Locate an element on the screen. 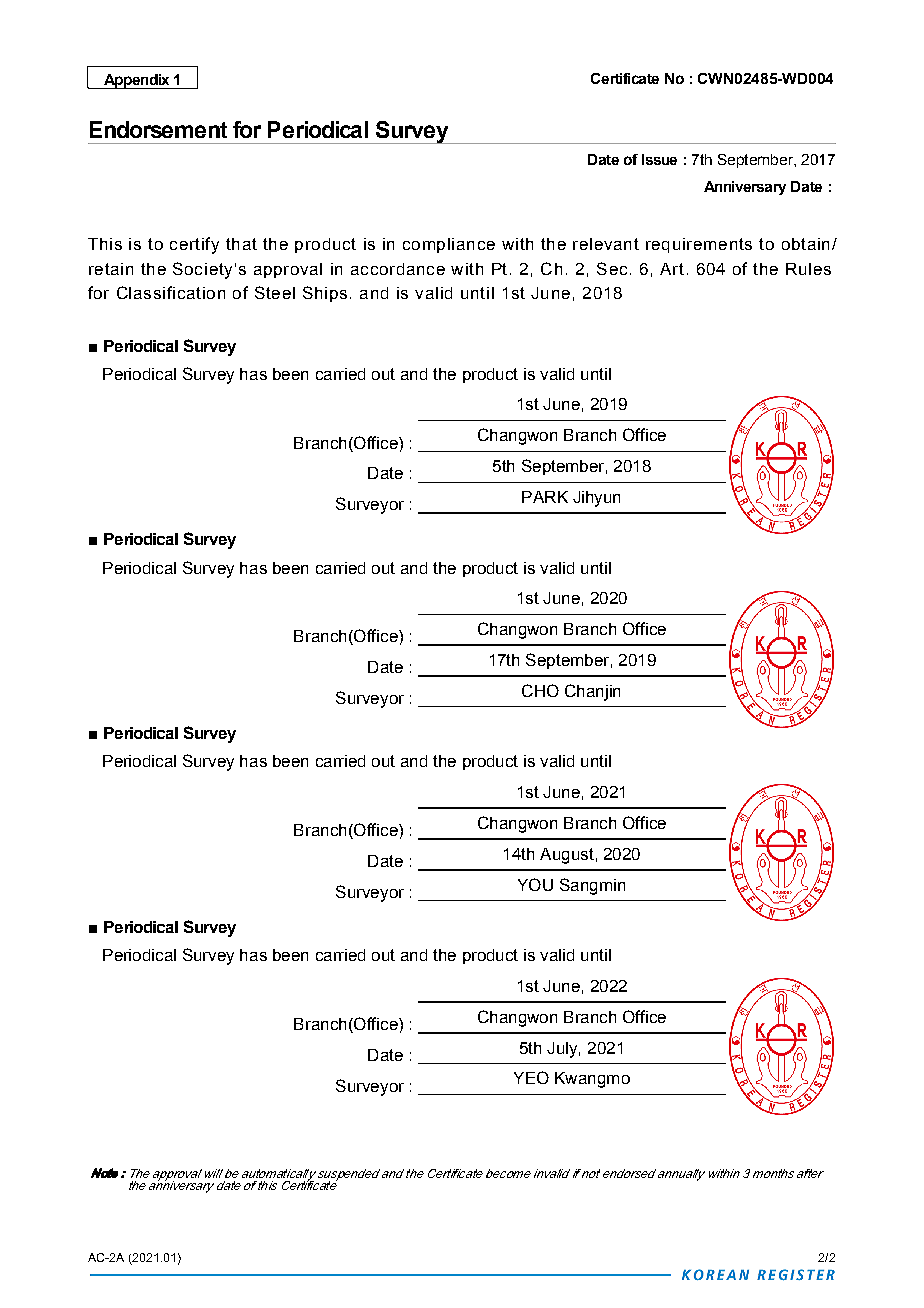  PARK is located at coordinates (545, 497).
